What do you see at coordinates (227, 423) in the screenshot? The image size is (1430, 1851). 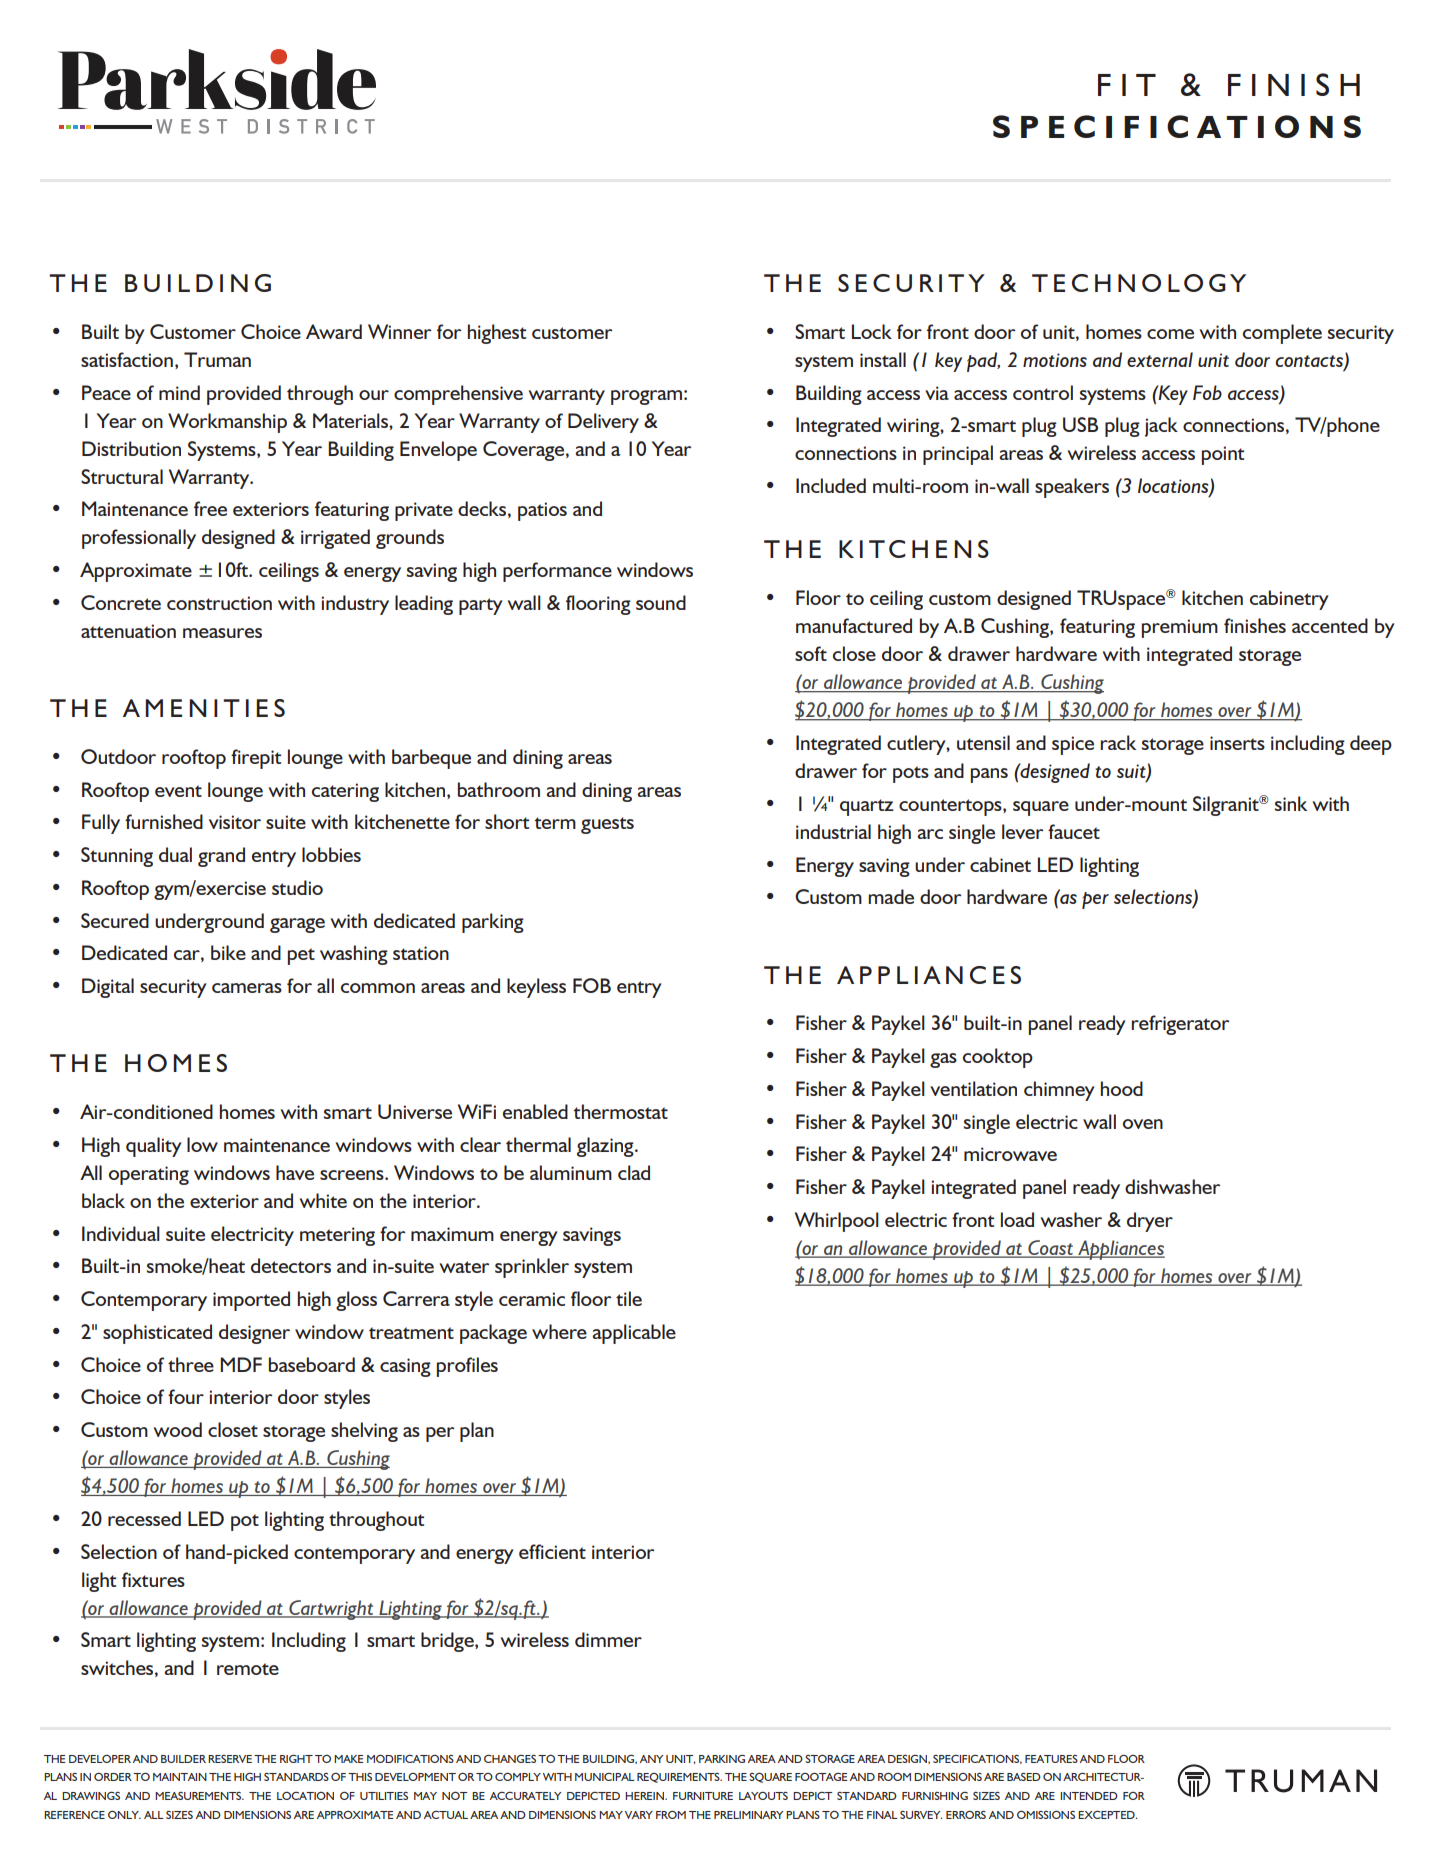 I see `Workmanship` at bounding box center [227, 423].
